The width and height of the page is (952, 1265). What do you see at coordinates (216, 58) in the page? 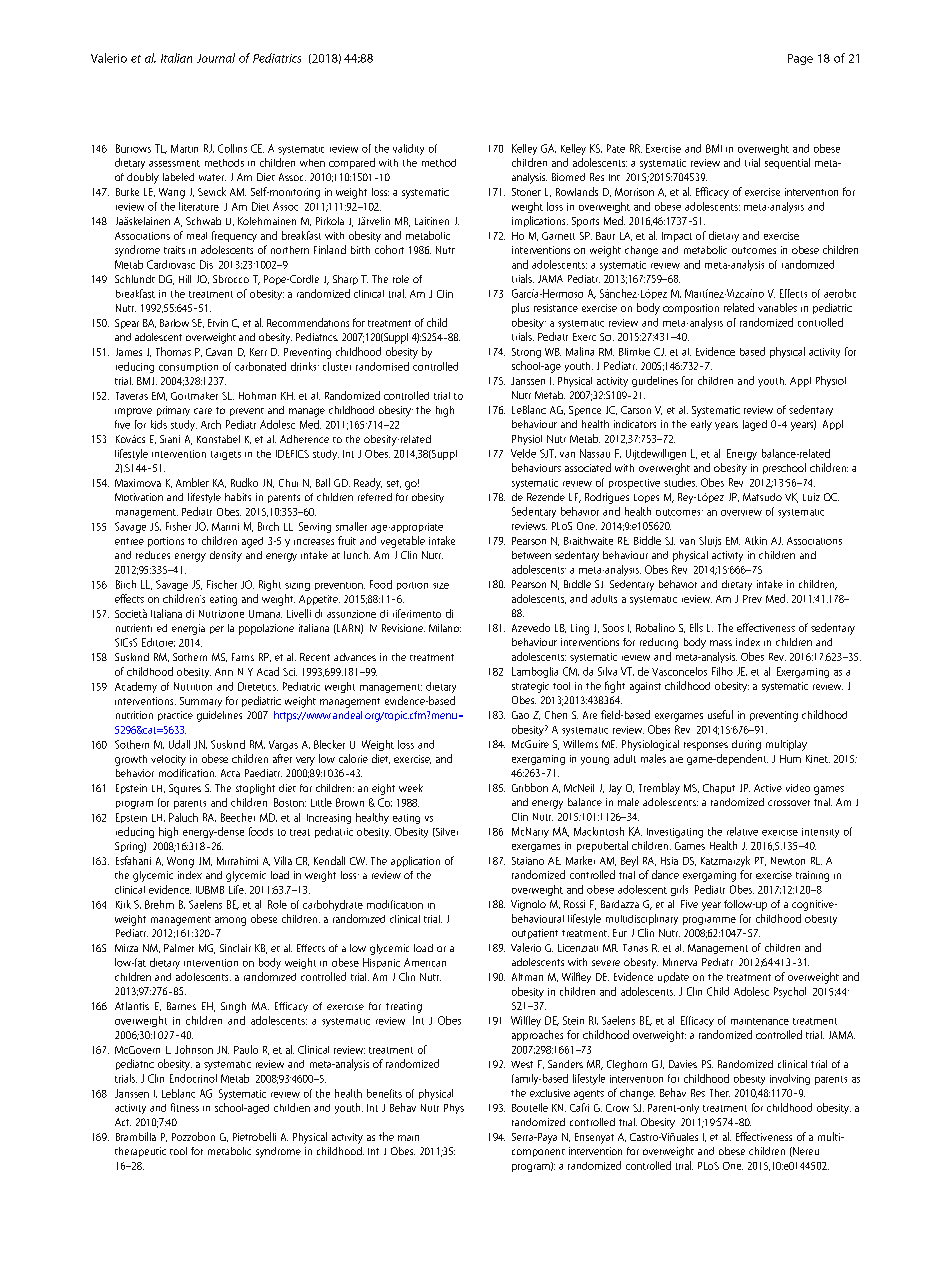
I see `Journal` at bounding box center [216, 58].
